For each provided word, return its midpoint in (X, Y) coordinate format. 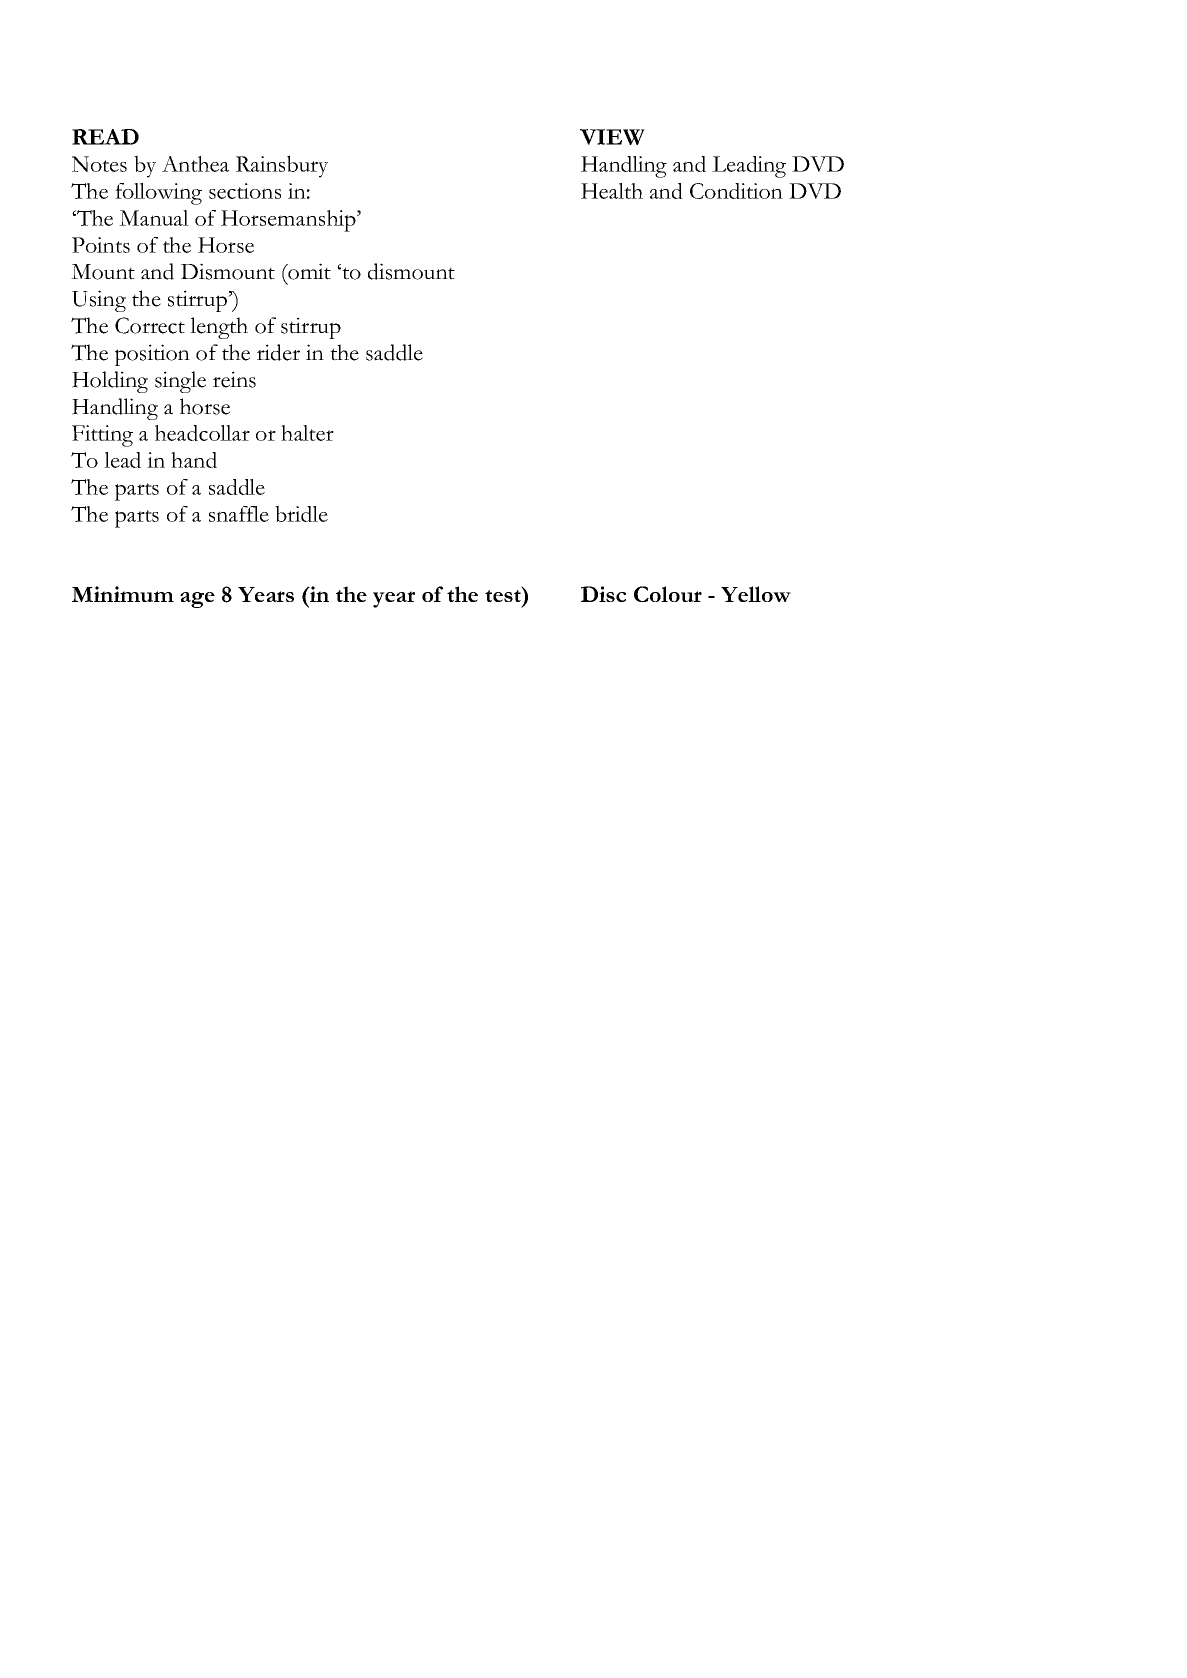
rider (278, 352)
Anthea (195, 164)
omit (308, 271)
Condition (736, 191)
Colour (668, 594)
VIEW (612, 137)
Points (101, 245)
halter (307, 433)
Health (612, 191)
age (197, 600)
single (180, 382)
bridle (301, 513)
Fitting (102, 436)
